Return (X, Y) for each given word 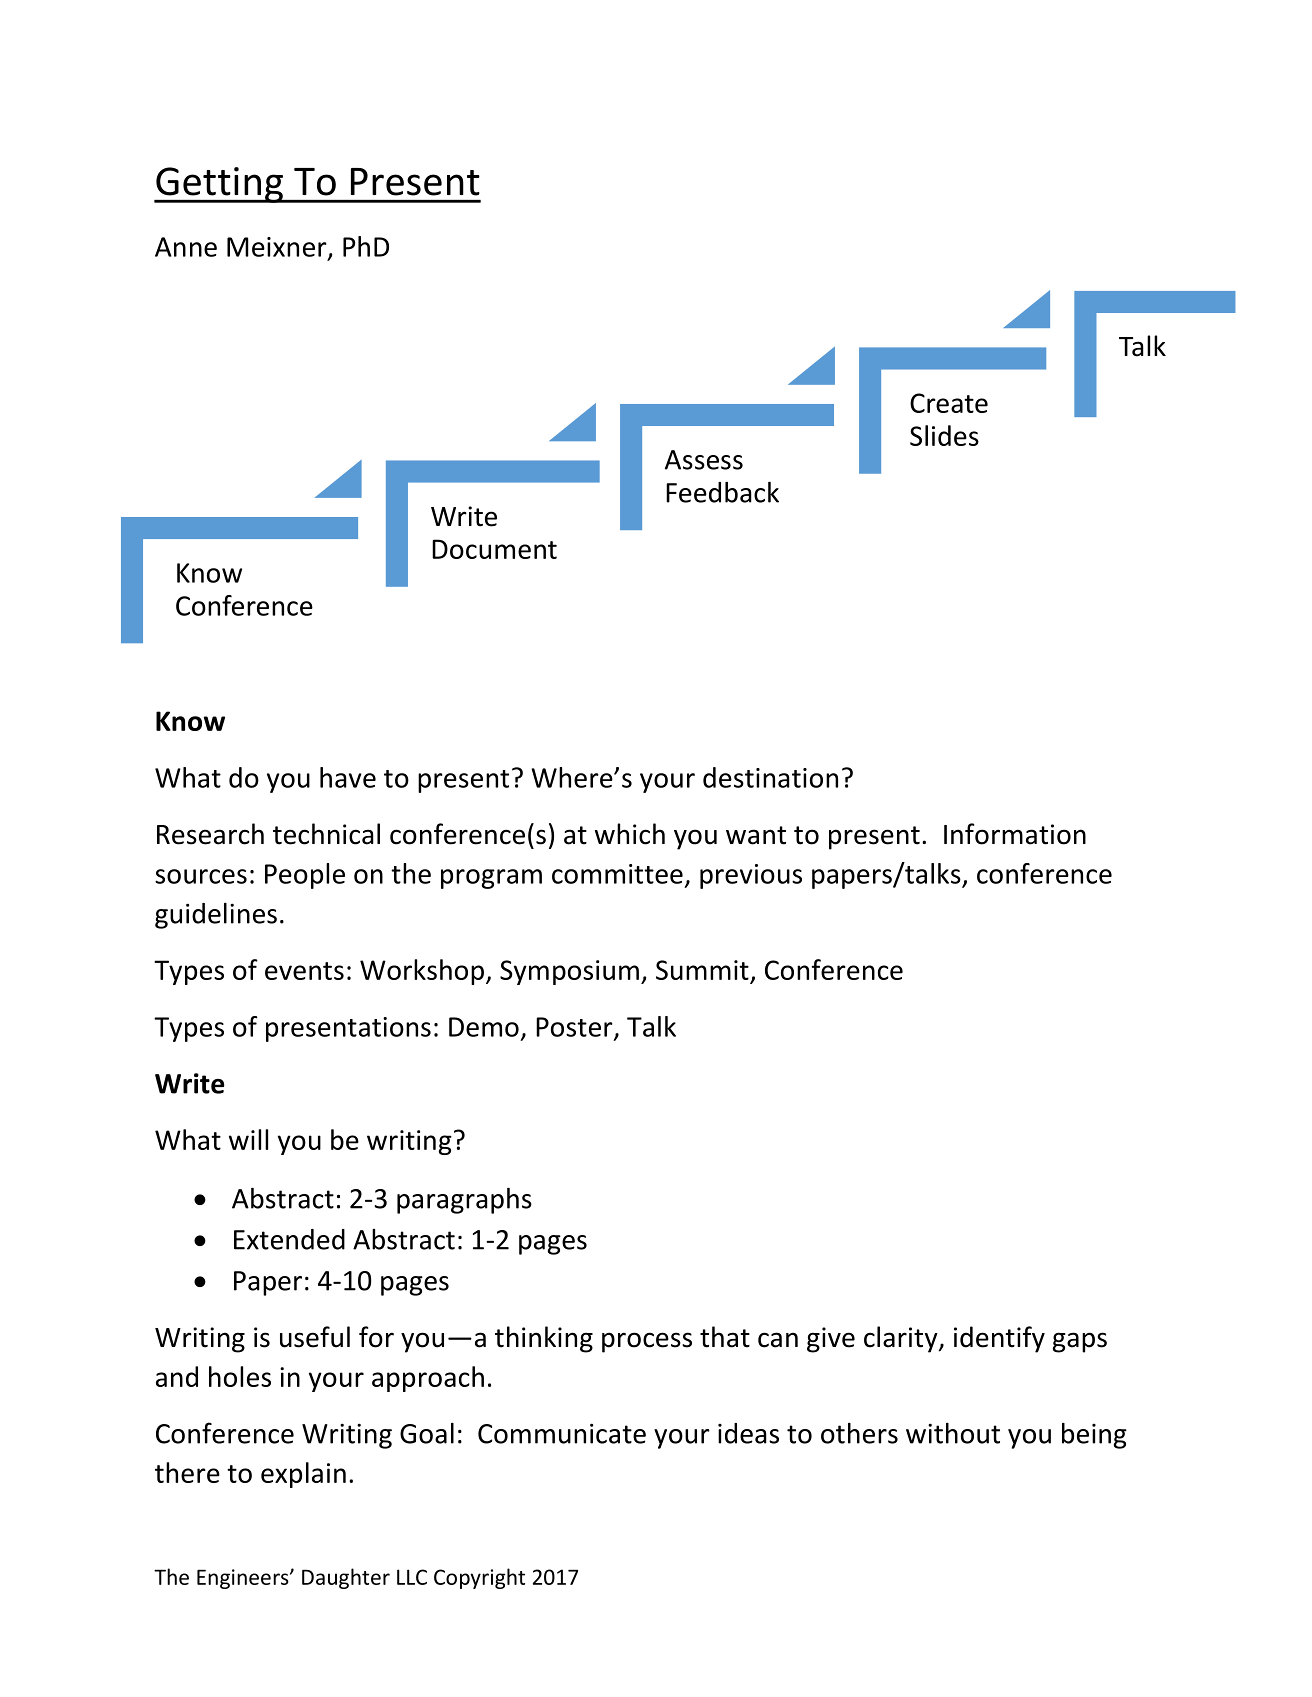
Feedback (722, 492)
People (305, 876)
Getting (219, 185)
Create (949, 403)
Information (1015, 834)
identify (999, 1339)
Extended (289, 1239)
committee (617, 874)
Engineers (244, 1579)
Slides (944, 435)
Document (494, 549)
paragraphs (464, 1201)
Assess (704, 460)
